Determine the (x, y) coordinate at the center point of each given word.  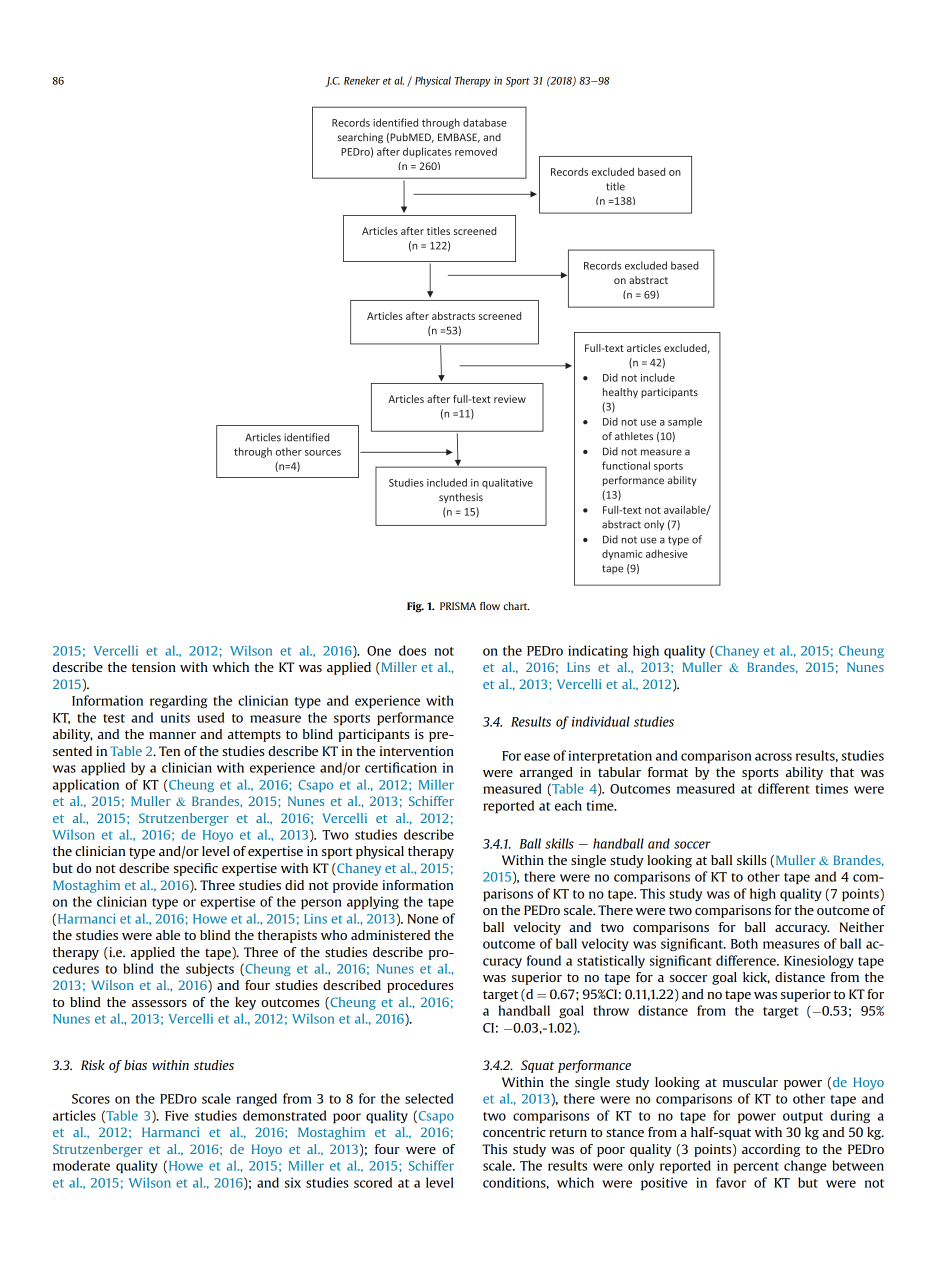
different (784, 788)
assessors (159, 1003)
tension (154, 667)
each (568, 805)
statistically (611, 961)
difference (747, 960)
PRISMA (458, 606)
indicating (598, 651)
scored (373, 1182)
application (86, 786)
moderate (81, 1165)
